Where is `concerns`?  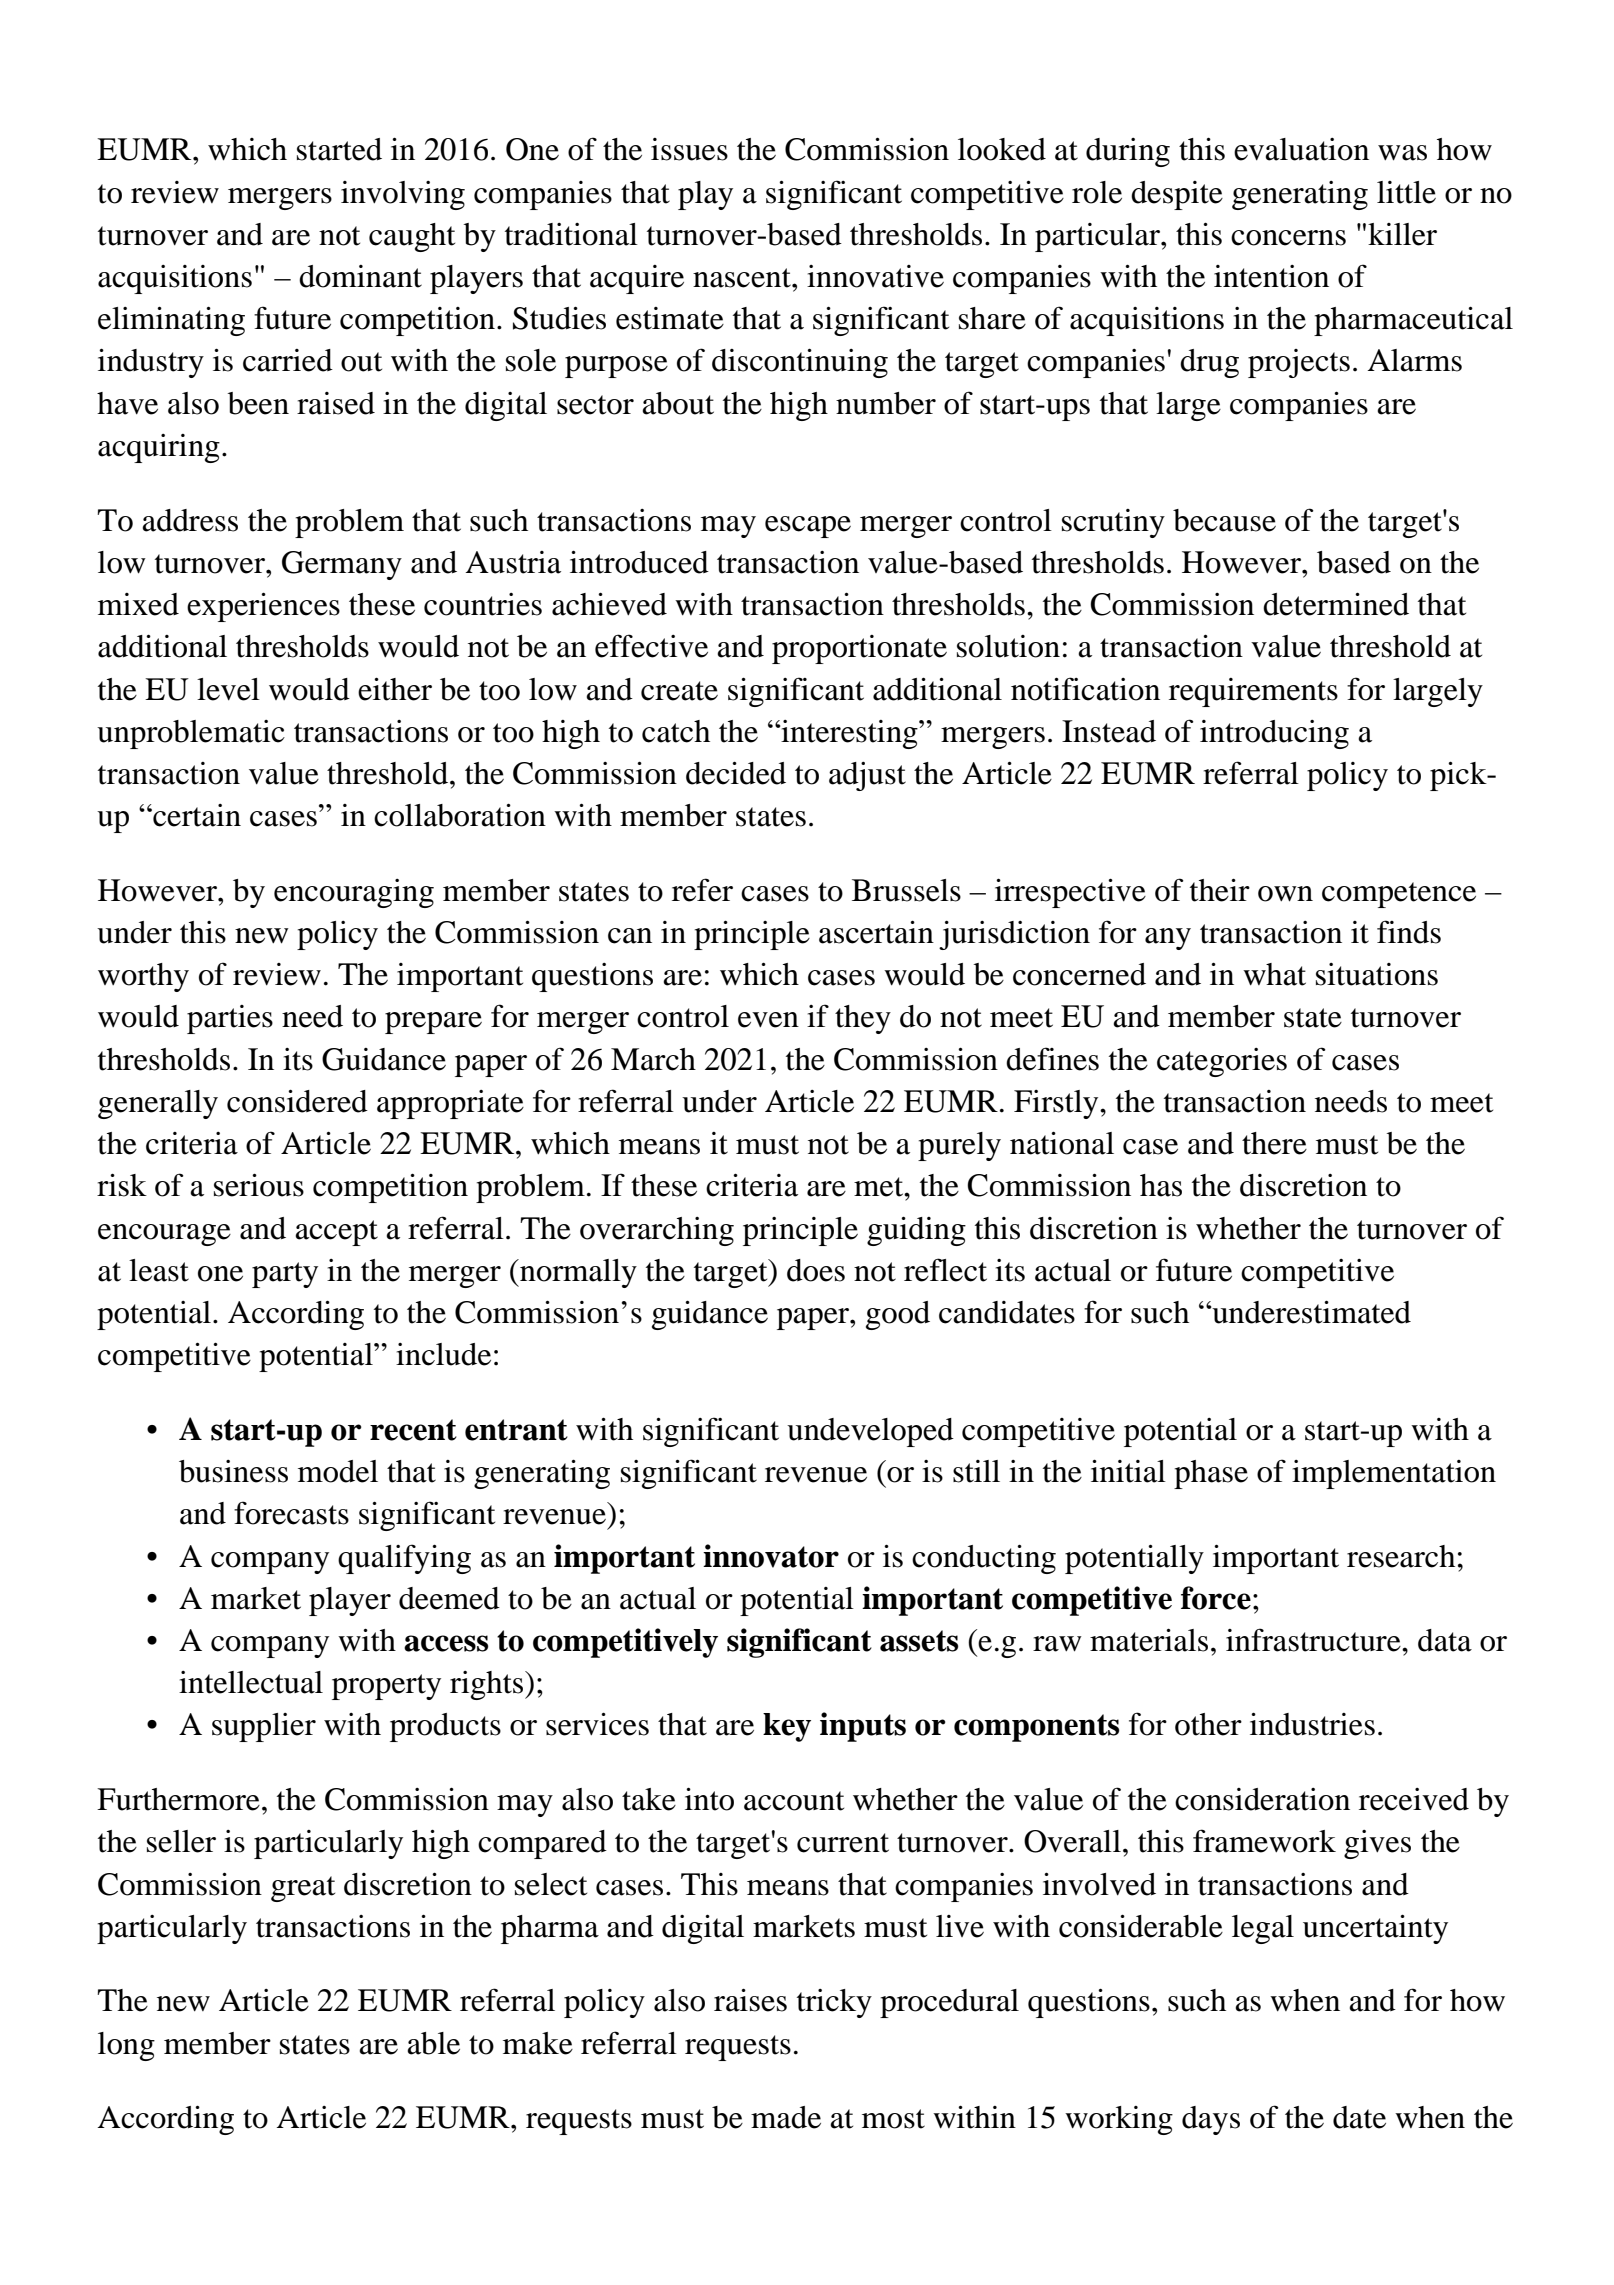 concerns is located at coordinates (1288, 238).
